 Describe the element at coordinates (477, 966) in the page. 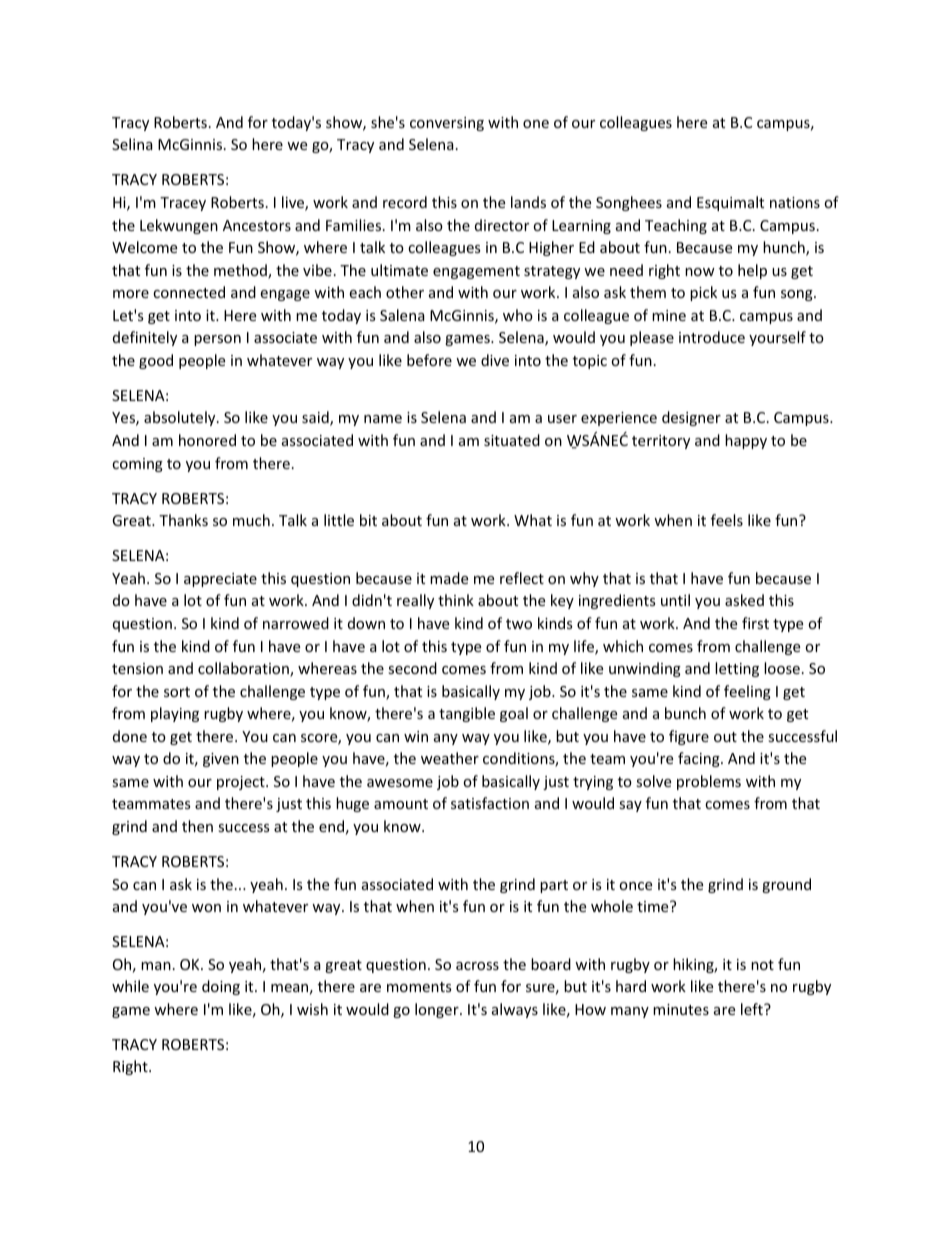

I see `across` at that location.
